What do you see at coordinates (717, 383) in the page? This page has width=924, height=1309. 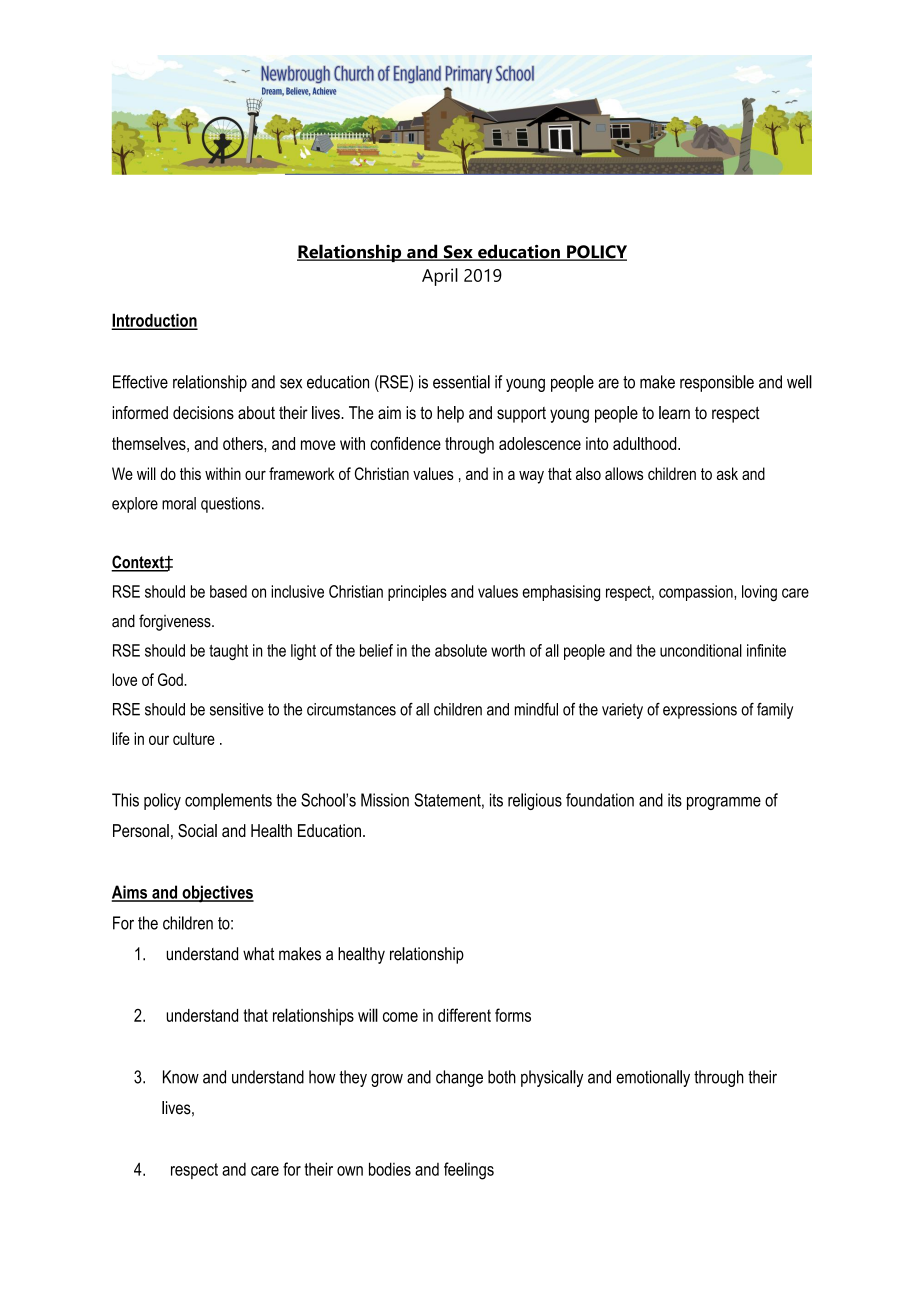 I see `responsible` at bounding box center [717, 383].
